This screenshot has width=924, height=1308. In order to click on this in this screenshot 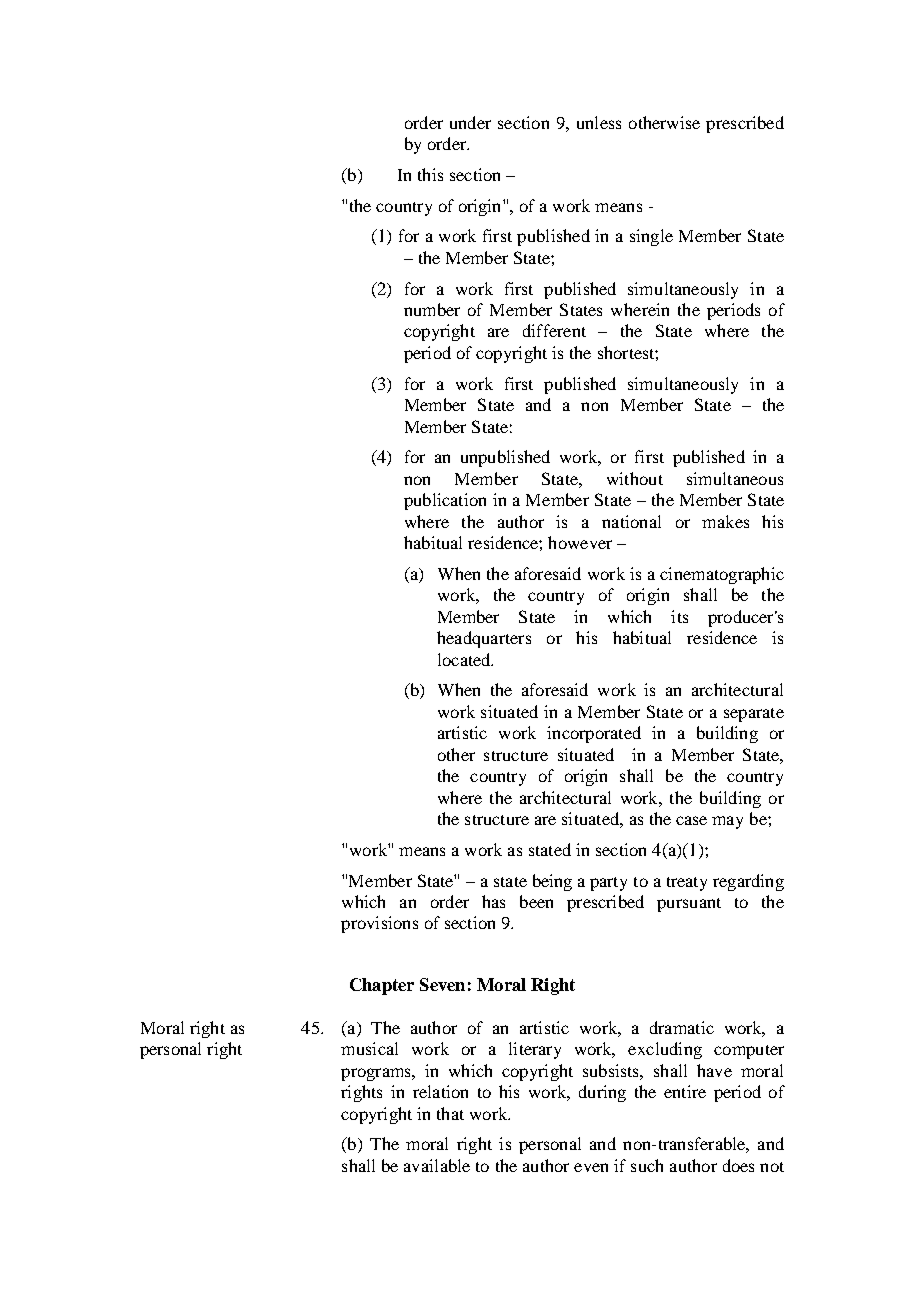, I will do `click(430, 174)`.
